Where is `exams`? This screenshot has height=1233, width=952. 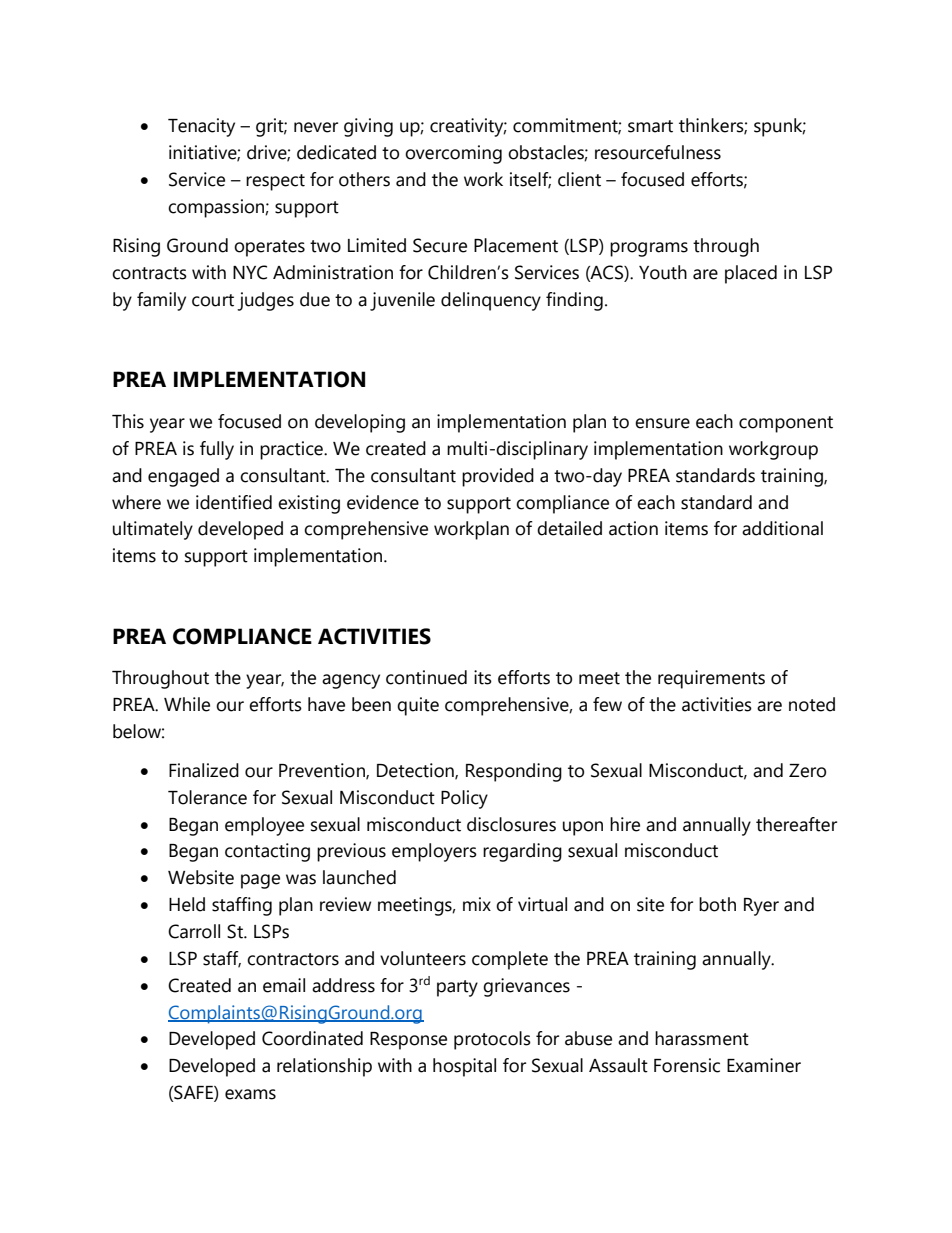 exams is located at coordinates (250, 1094).
